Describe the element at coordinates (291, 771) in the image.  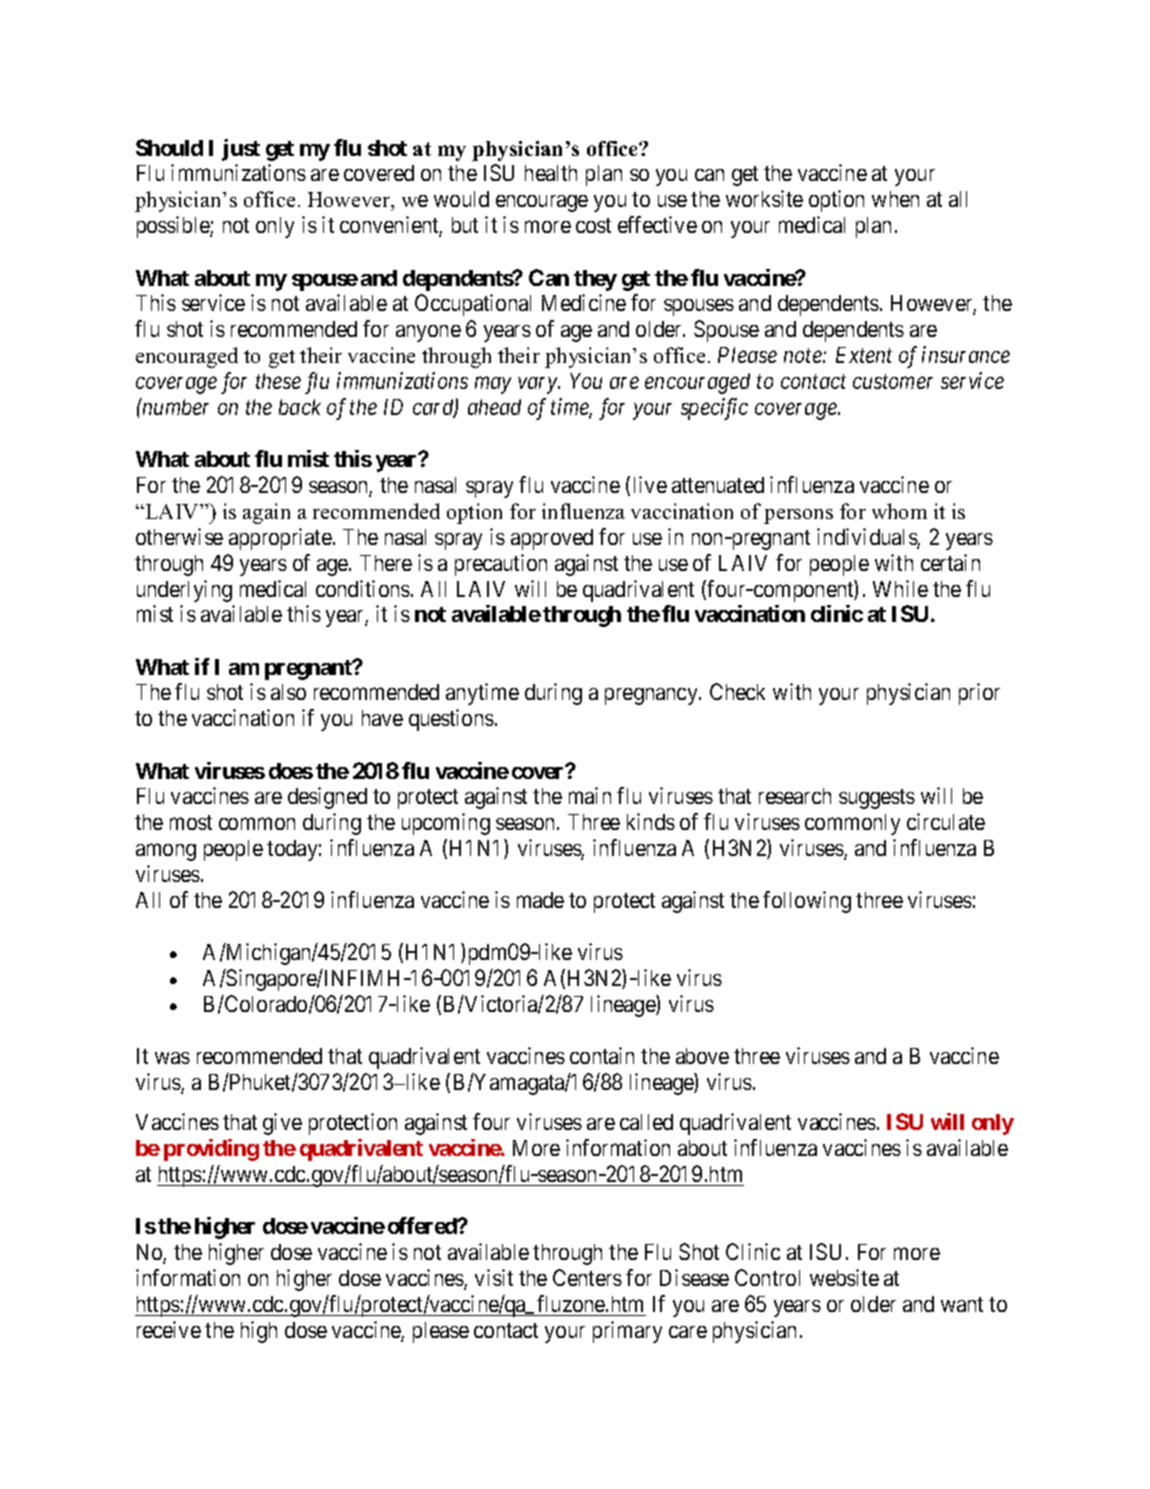
I see `does` at that location.
